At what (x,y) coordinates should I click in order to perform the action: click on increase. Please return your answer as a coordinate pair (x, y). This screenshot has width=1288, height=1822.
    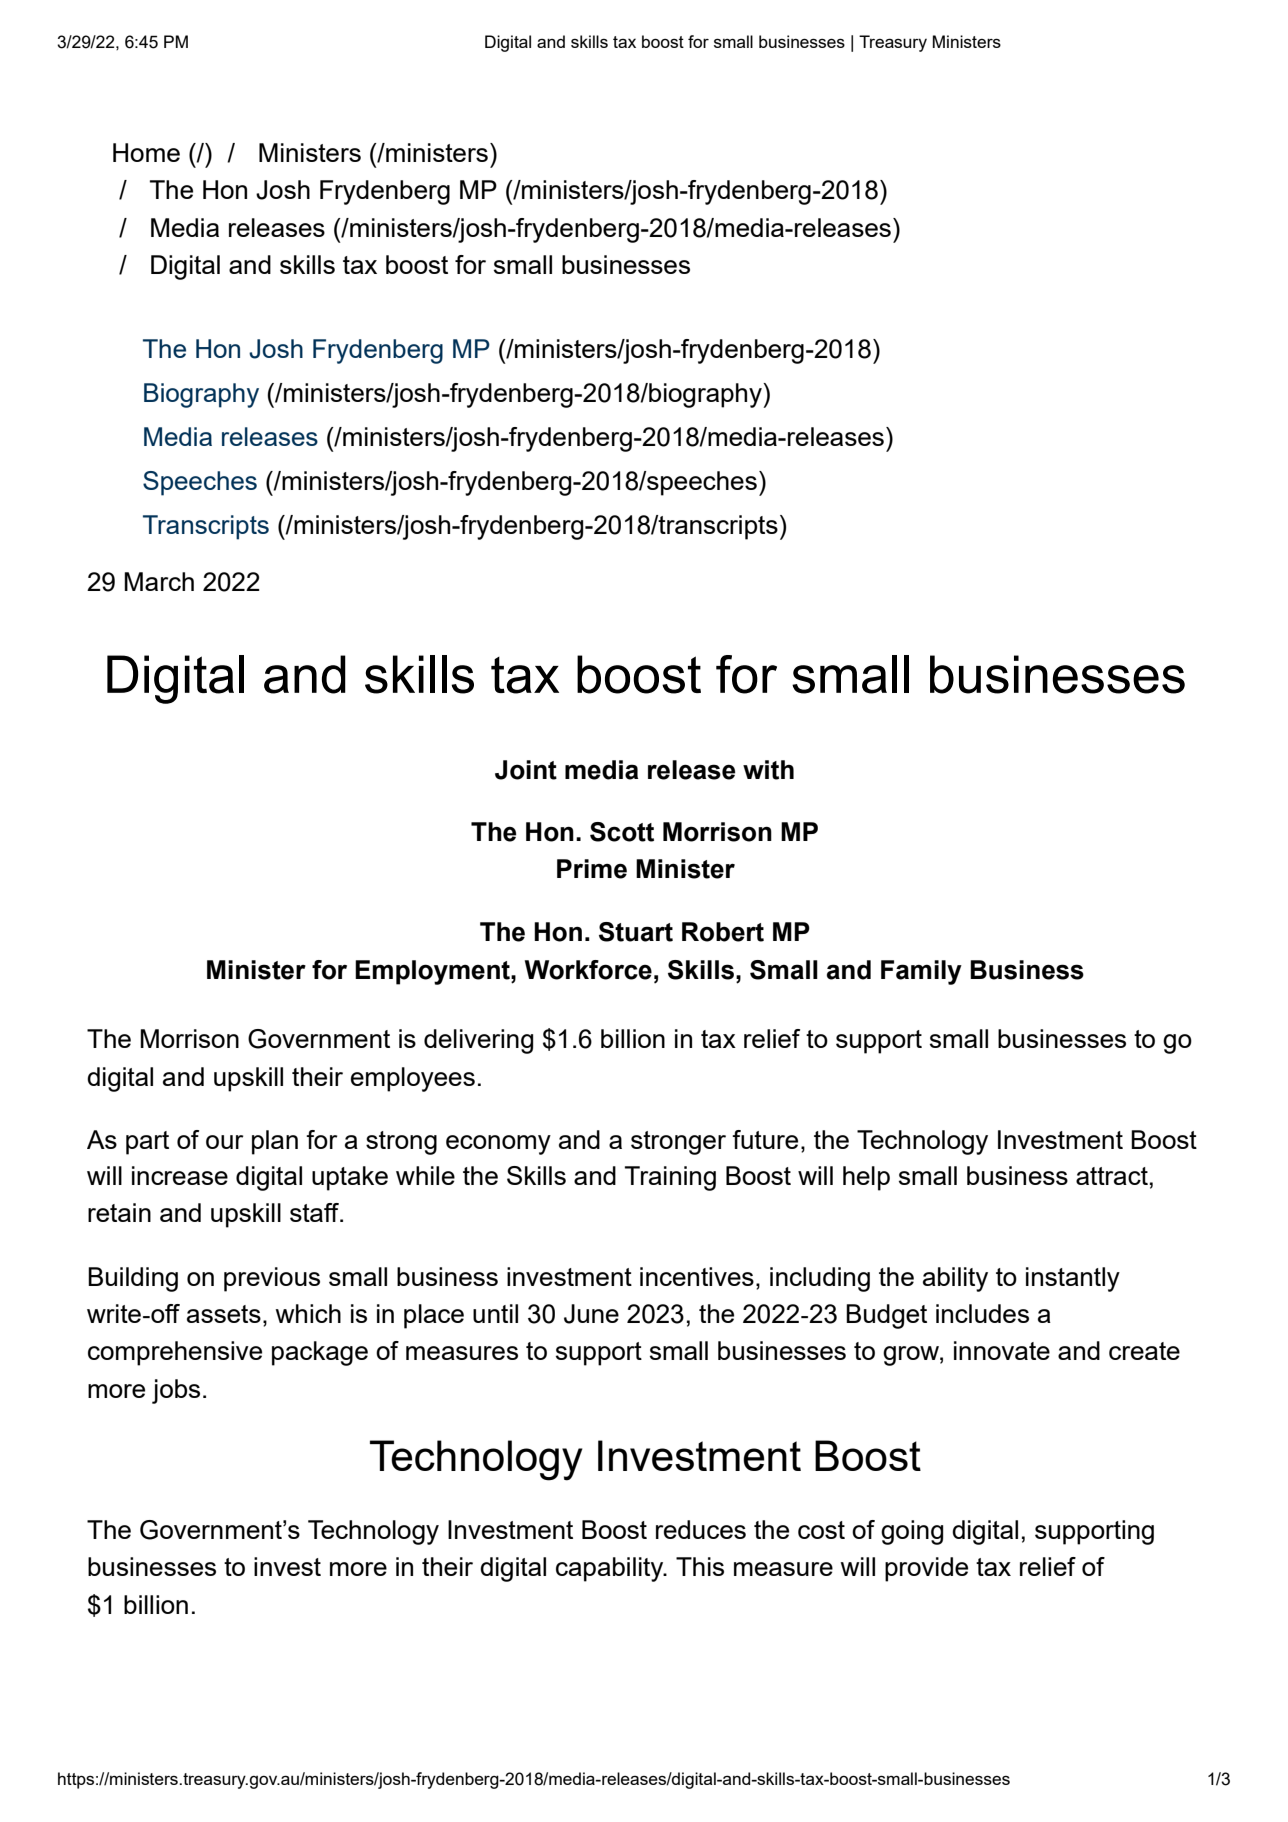
    Looking at the image, I should click on (180, 1175).
